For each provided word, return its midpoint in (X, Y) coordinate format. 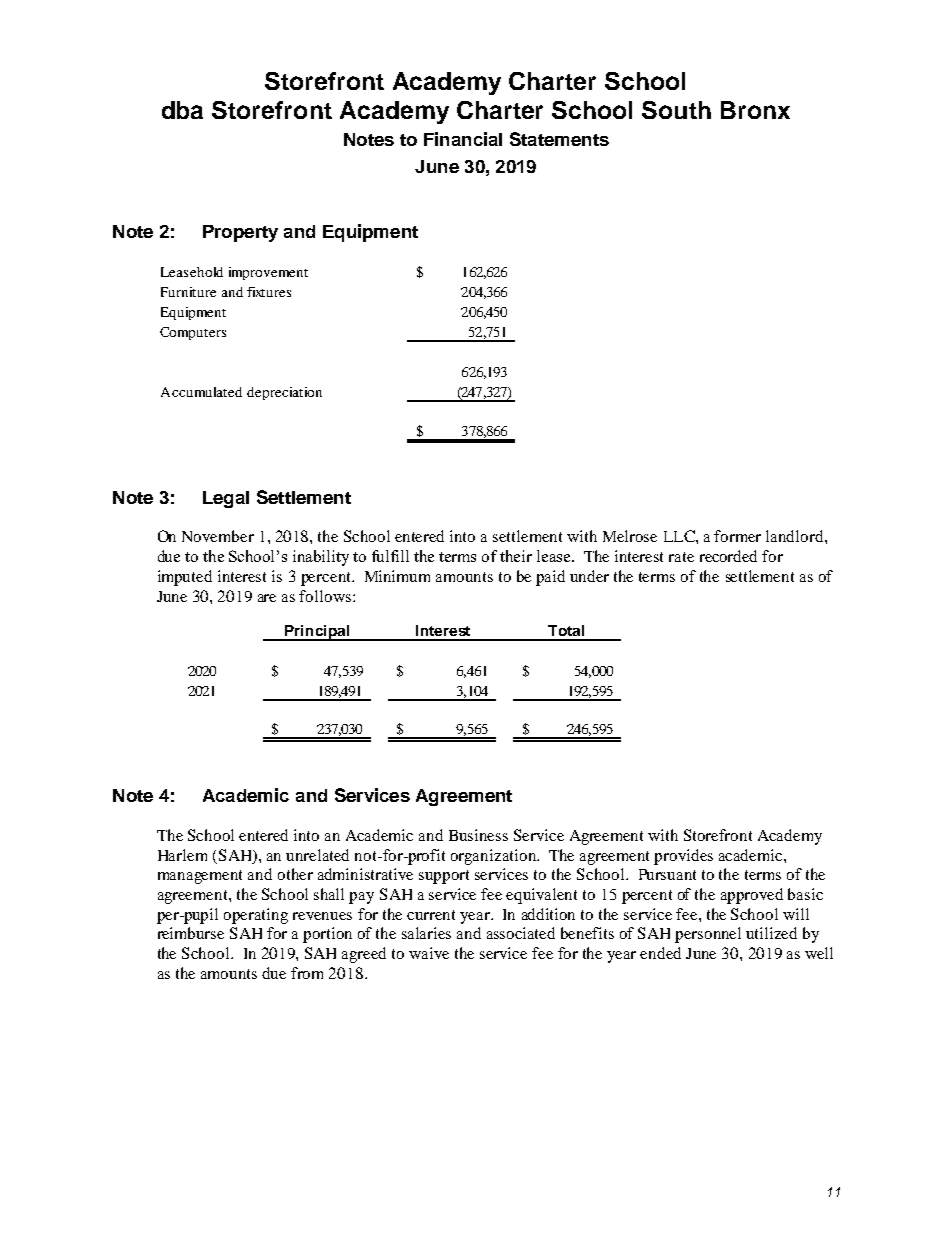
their (516, 556)
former (737, 536)
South (676, 110)
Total (566, 630)
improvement (268, 273)
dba (182, 110)
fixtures (269, 292)
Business (478, 835)
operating (256, 916)
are (267, 598)
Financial (463, 139)
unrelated (317, 855)
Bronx (755, 110)
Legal (226, 499)
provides (683, 857)
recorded (728, 556)
